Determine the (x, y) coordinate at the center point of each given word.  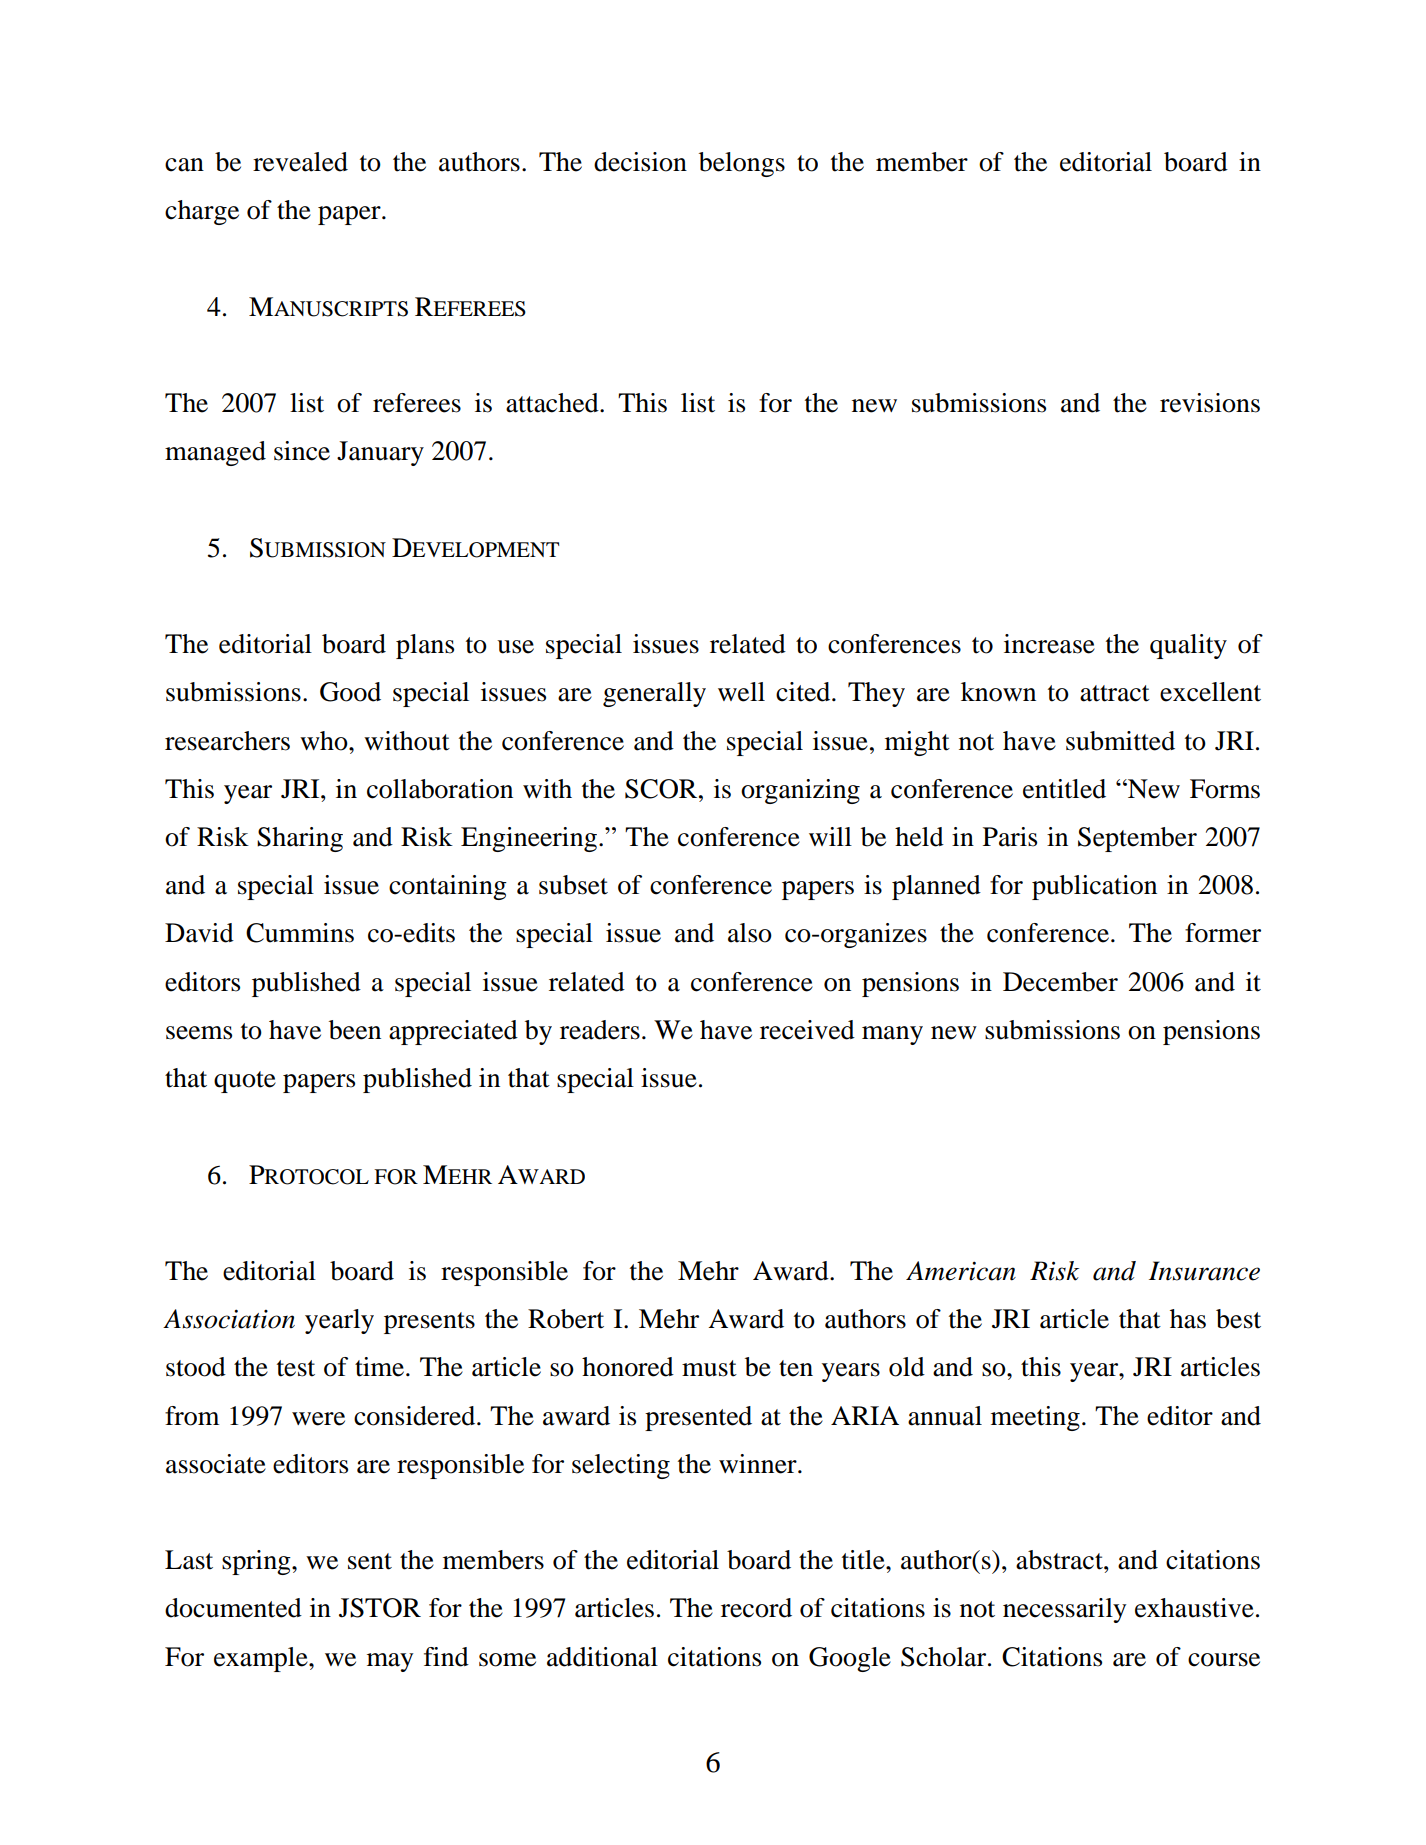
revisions (1210, 403)
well (741, 692)
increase (1049, 644)
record (756, 1608)
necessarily (1064, 1610)
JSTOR (380, 1608)
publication (1094, 887)
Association (229, 1319)
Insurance (1204, 1271)
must (709, 1368)
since (302, 451)
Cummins (300, 933)
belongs (742, 164)
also (750, 933)
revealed (300, 162)
